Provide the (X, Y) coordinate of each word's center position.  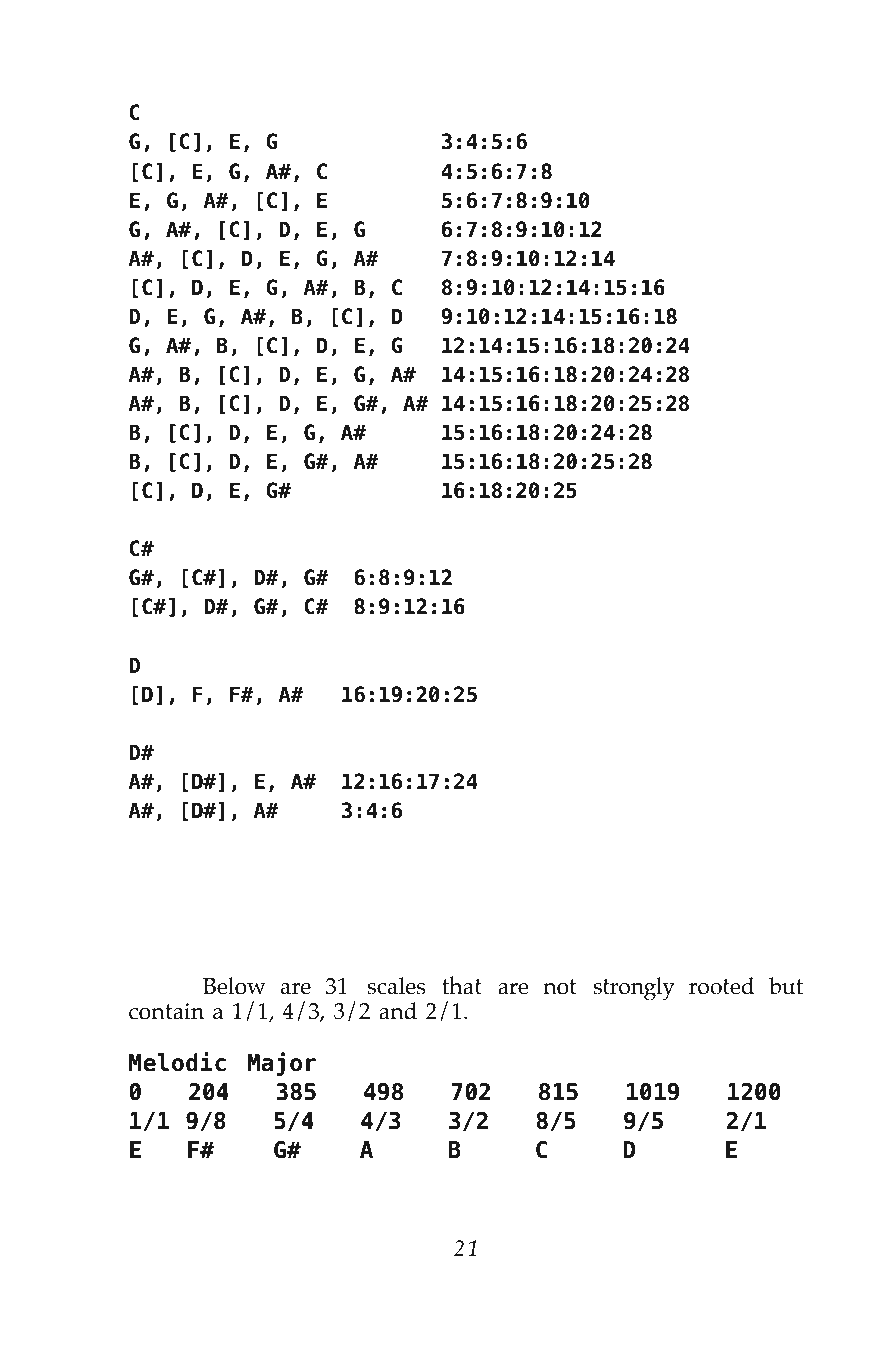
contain (166, 1011)
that (462, 985)
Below (234, 986)
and (398, 1011)
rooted (722, 986)
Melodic (177, 1062)
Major (282, 1064)
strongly (634, 989)
